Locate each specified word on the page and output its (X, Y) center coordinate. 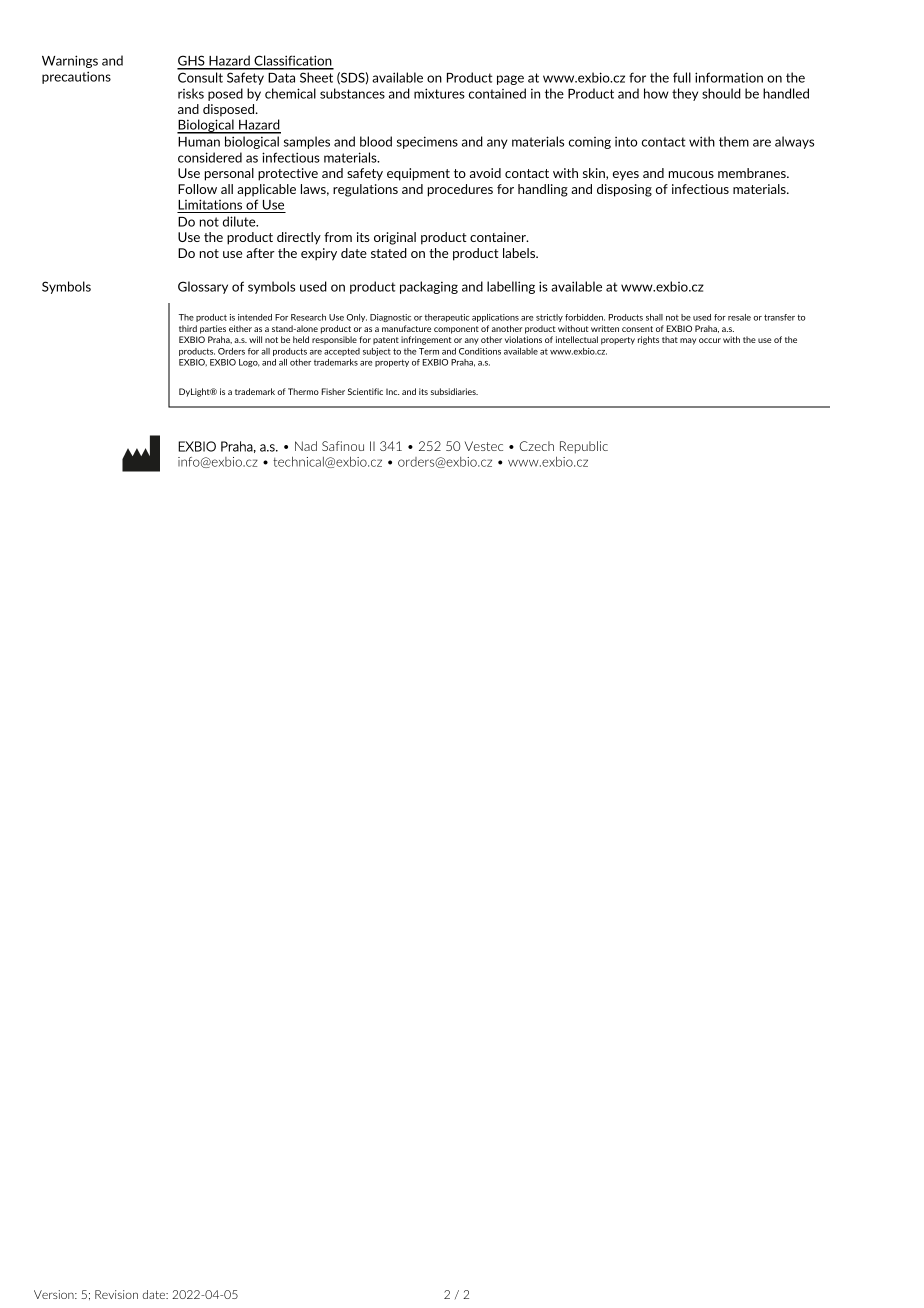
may (688, 341)
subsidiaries (454, 391)
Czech (537, 446)
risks (191, 93)
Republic (584, 447)
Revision (116, 1294)
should (721, 93)
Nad (306, 446)
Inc (392, 391)
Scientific (365, 391)
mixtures (439, 93)
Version (55, 1294)
